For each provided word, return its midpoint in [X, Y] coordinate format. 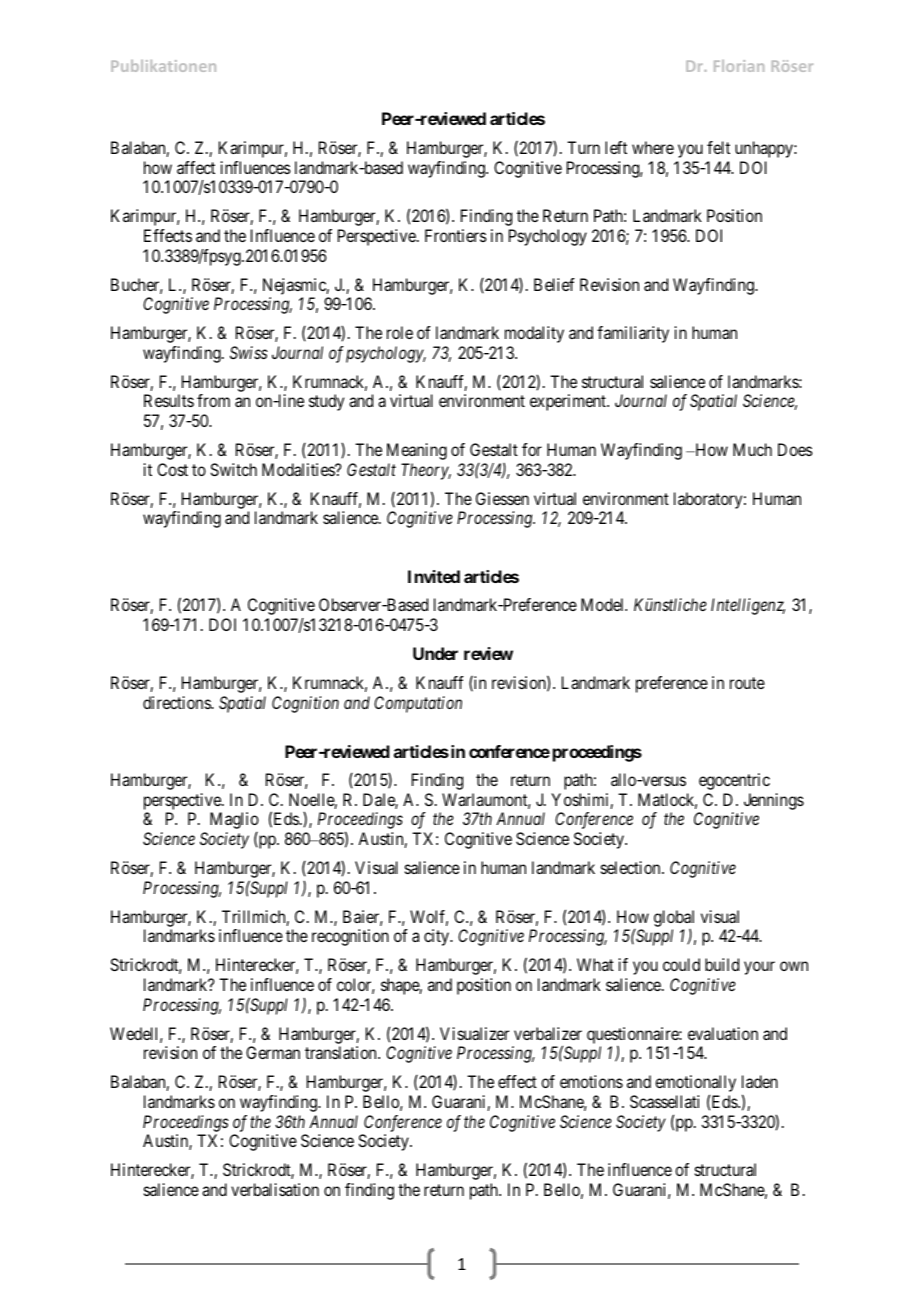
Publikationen [163, 66]
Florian [739, 66]
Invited [434, 576]
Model [604, 604]
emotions [591, 1081]
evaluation [723, 1033]
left [616, 147]
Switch [233, 469]
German [273, 1052]
